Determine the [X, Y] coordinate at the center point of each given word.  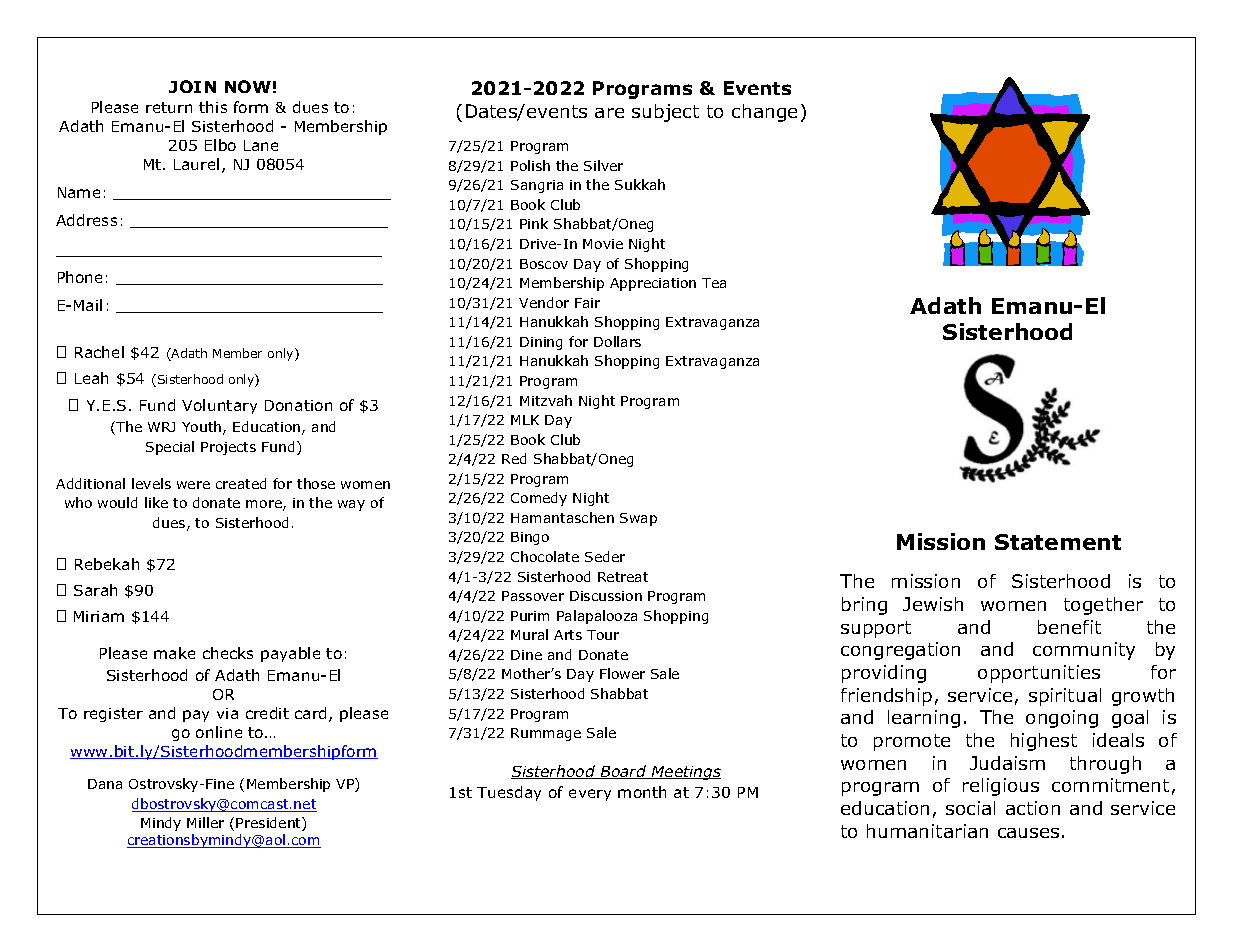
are [609, 113]
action [1033, 808]
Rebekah [107, 564]
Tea [714, 283]
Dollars [617, 341]
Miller [205, 822]
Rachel [99, 352]
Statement [1058, 542]
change [764, 113]
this [213, 107]
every [590, 795]
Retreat [623, 577]
